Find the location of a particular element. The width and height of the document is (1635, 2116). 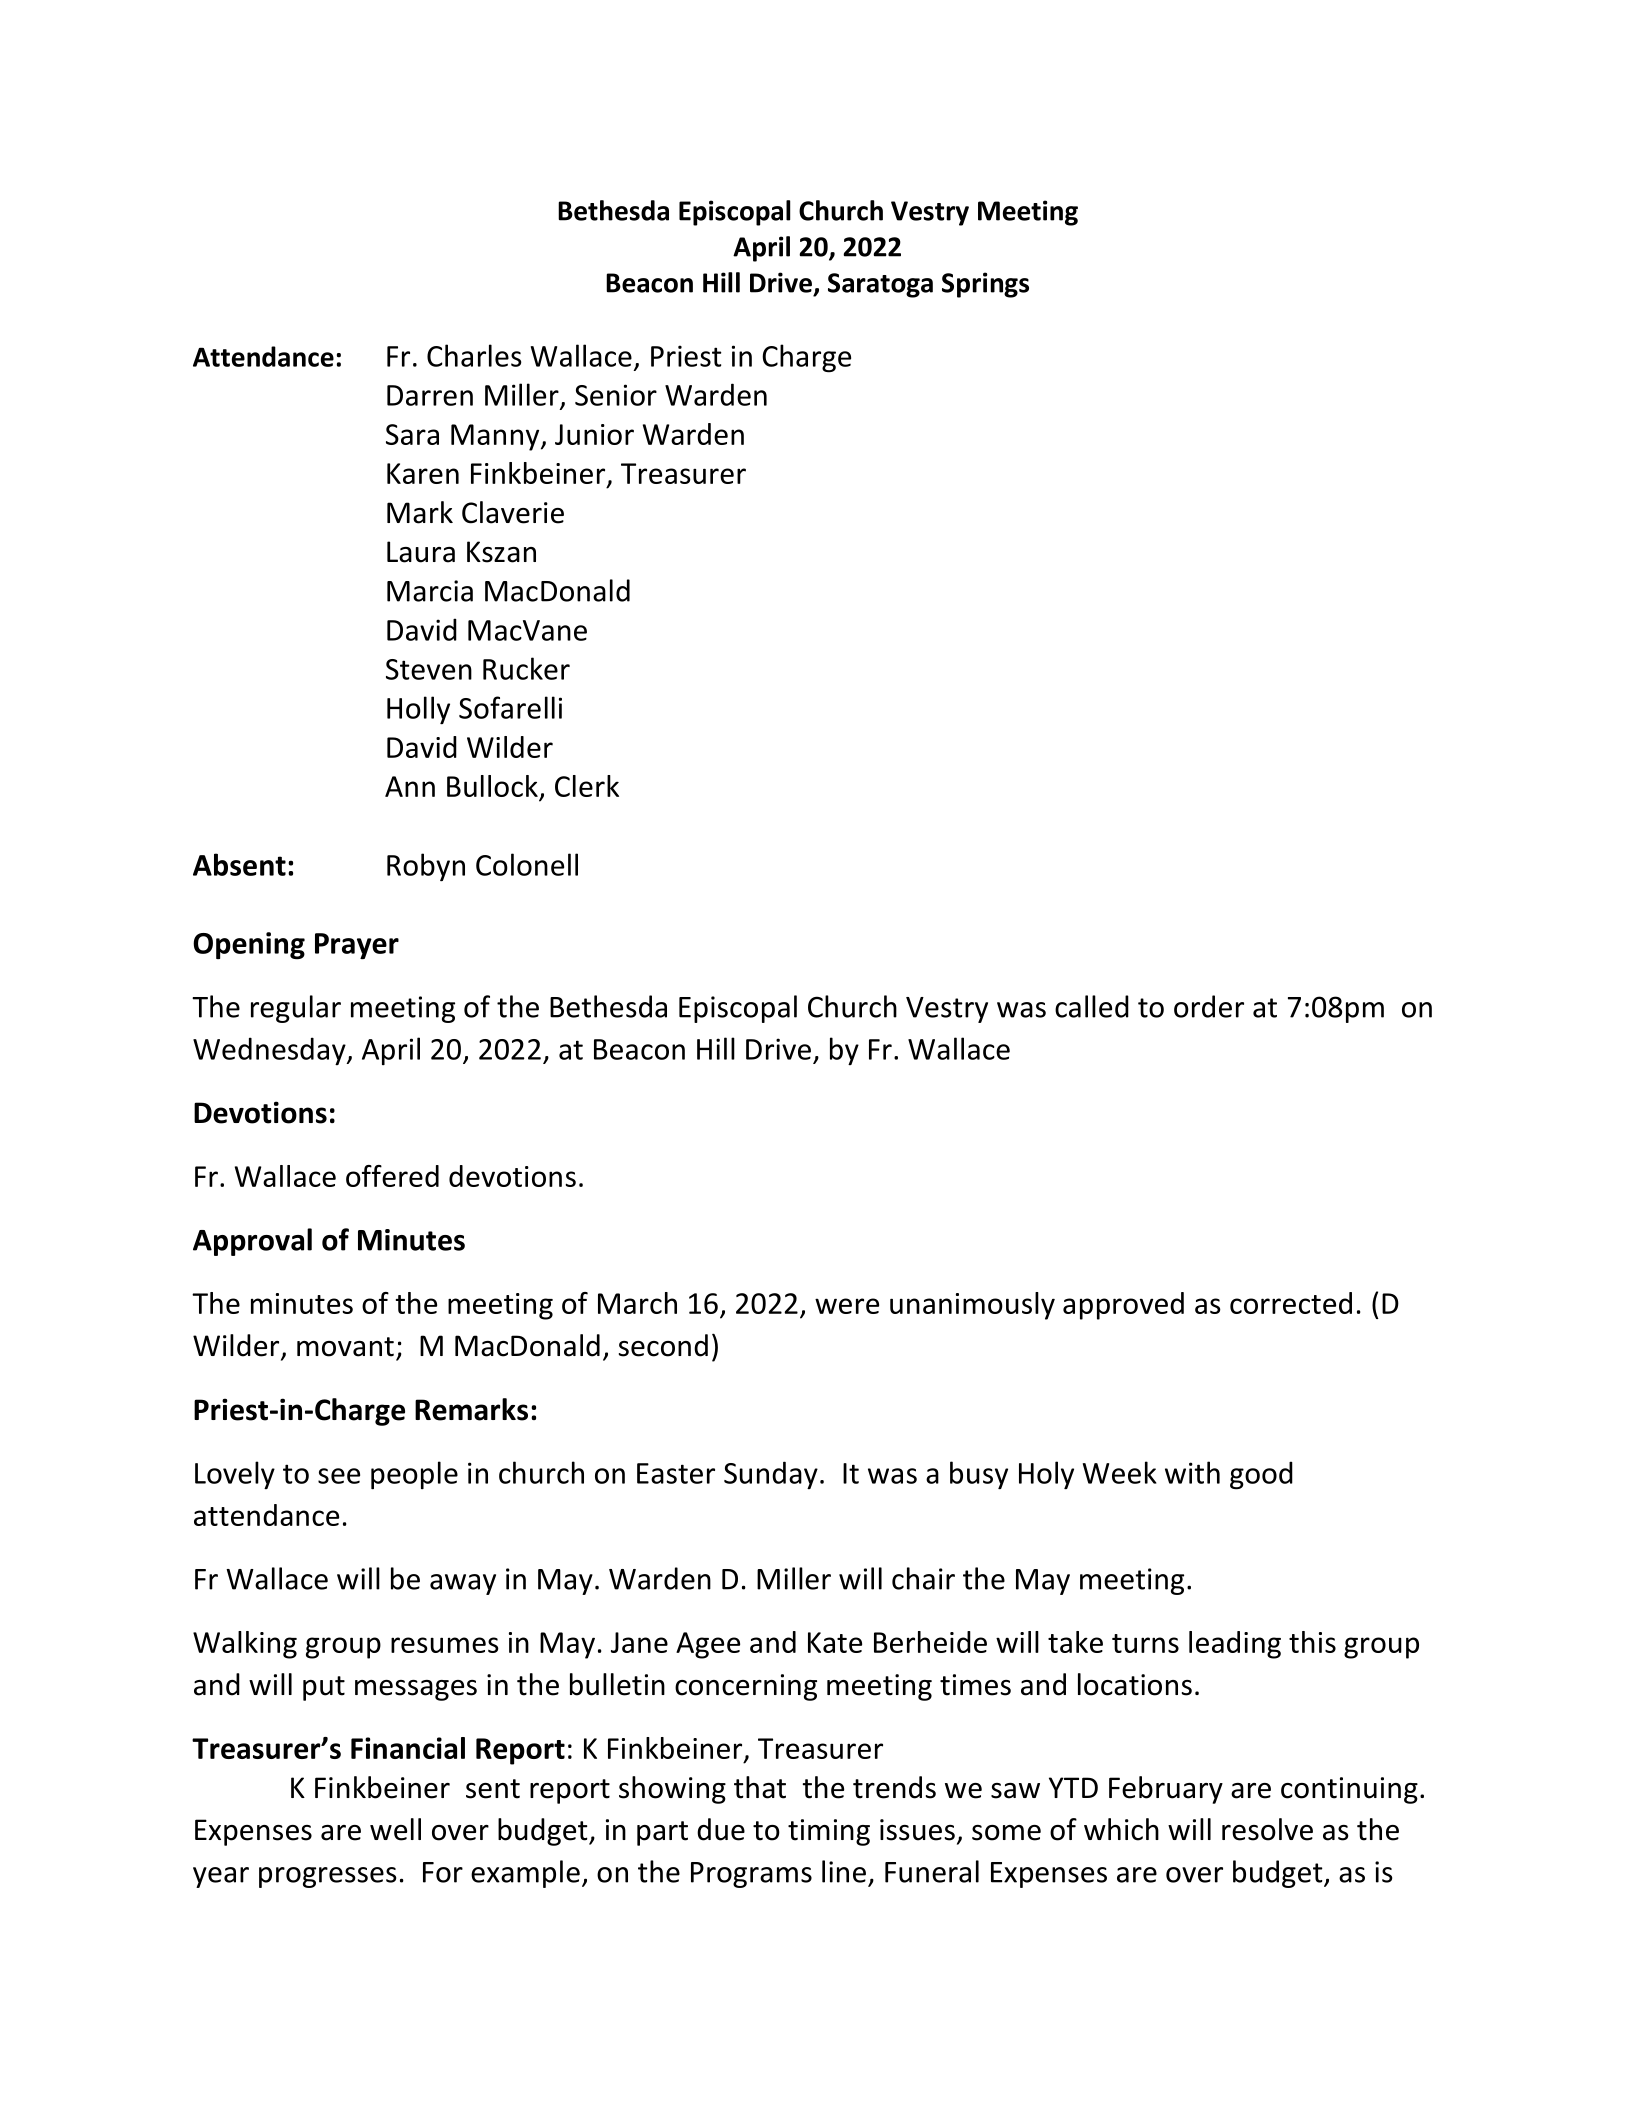

order is located at coordinates (1209, 1006).
